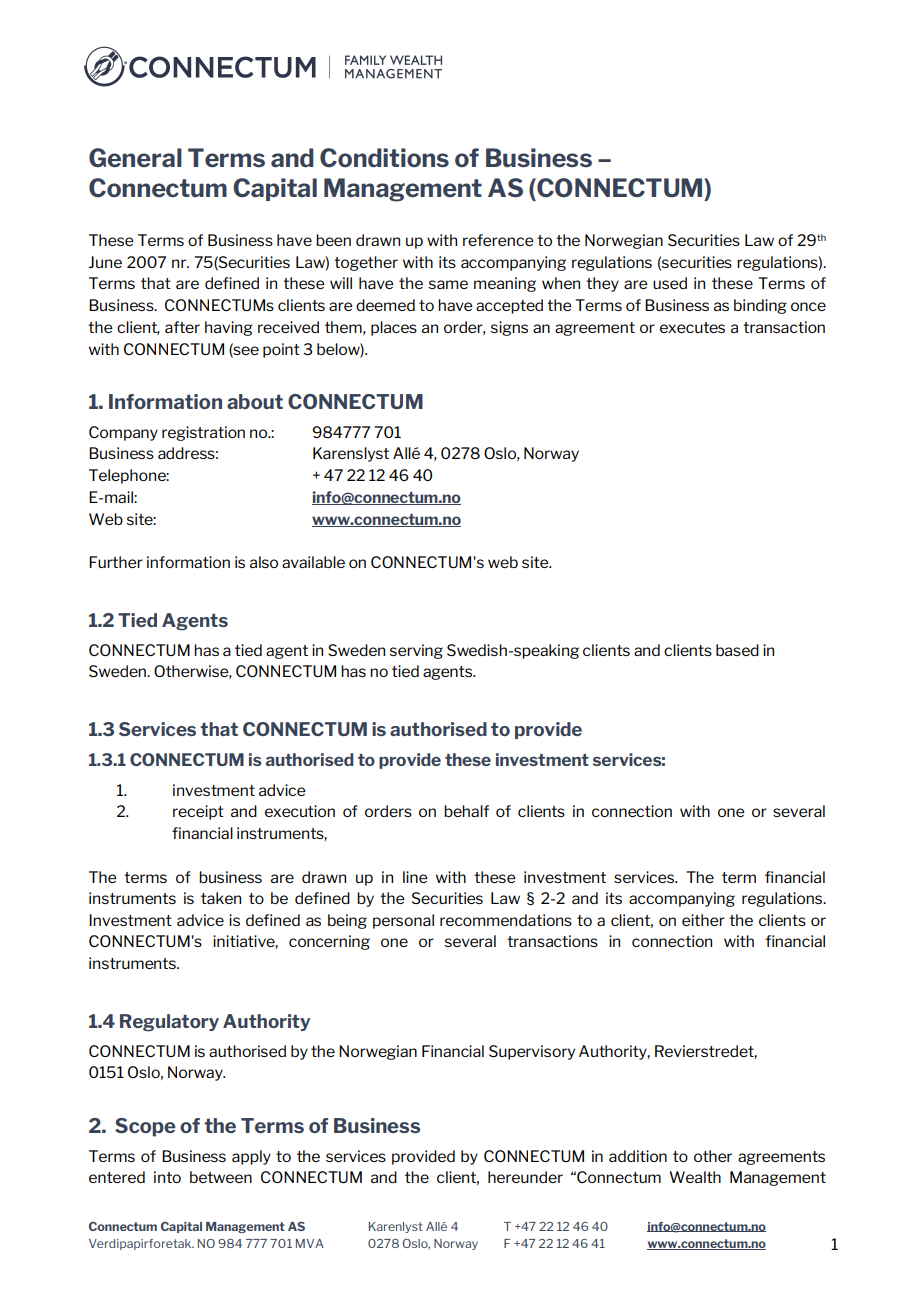 This screenshot has width=924, height=1308. What do you see at coordinates (135, 158) in the screenshot?
I see `General` at bounding box center [135, 158].
